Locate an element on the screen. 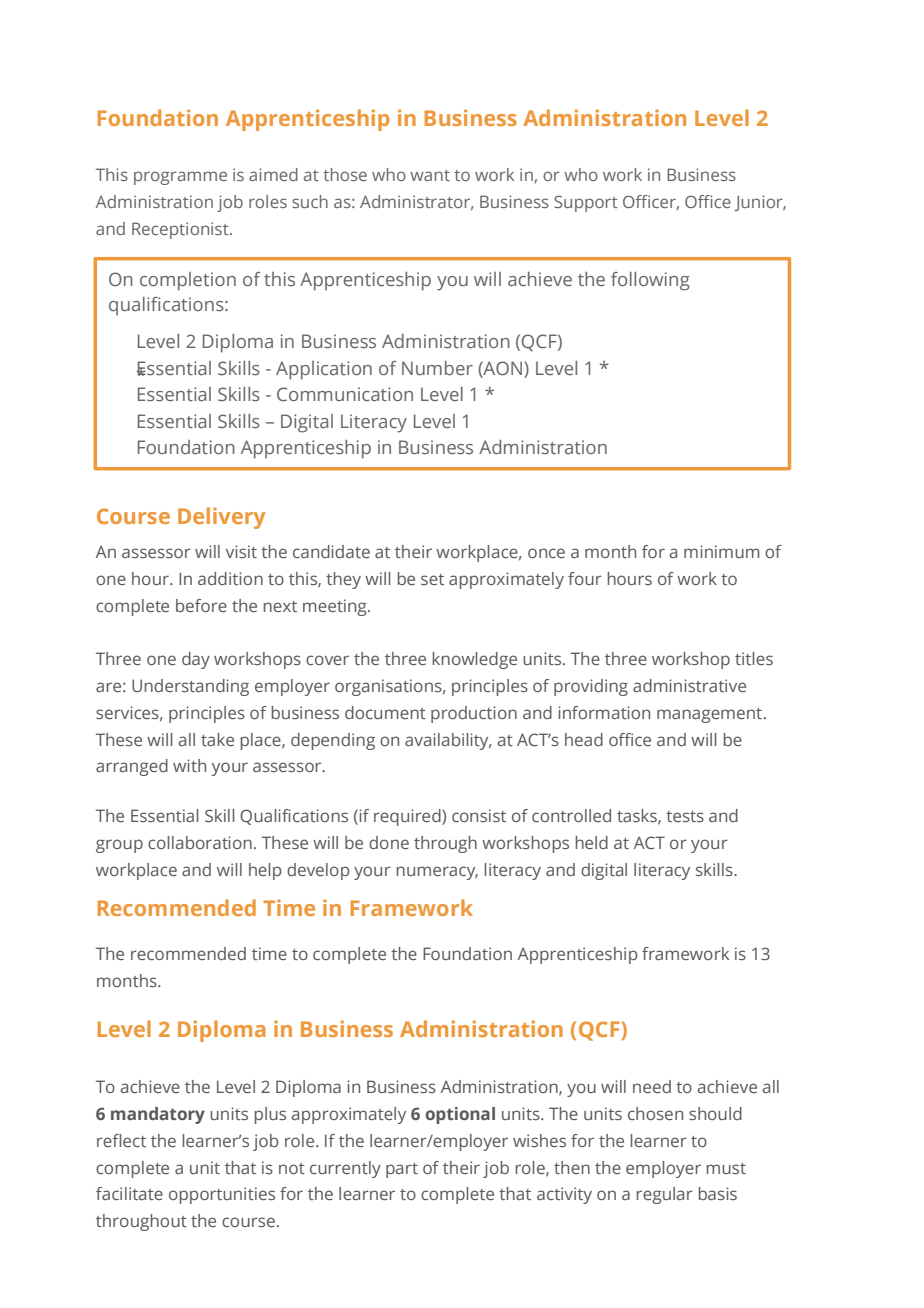  Delivery is located at coordinates (221, 518).
